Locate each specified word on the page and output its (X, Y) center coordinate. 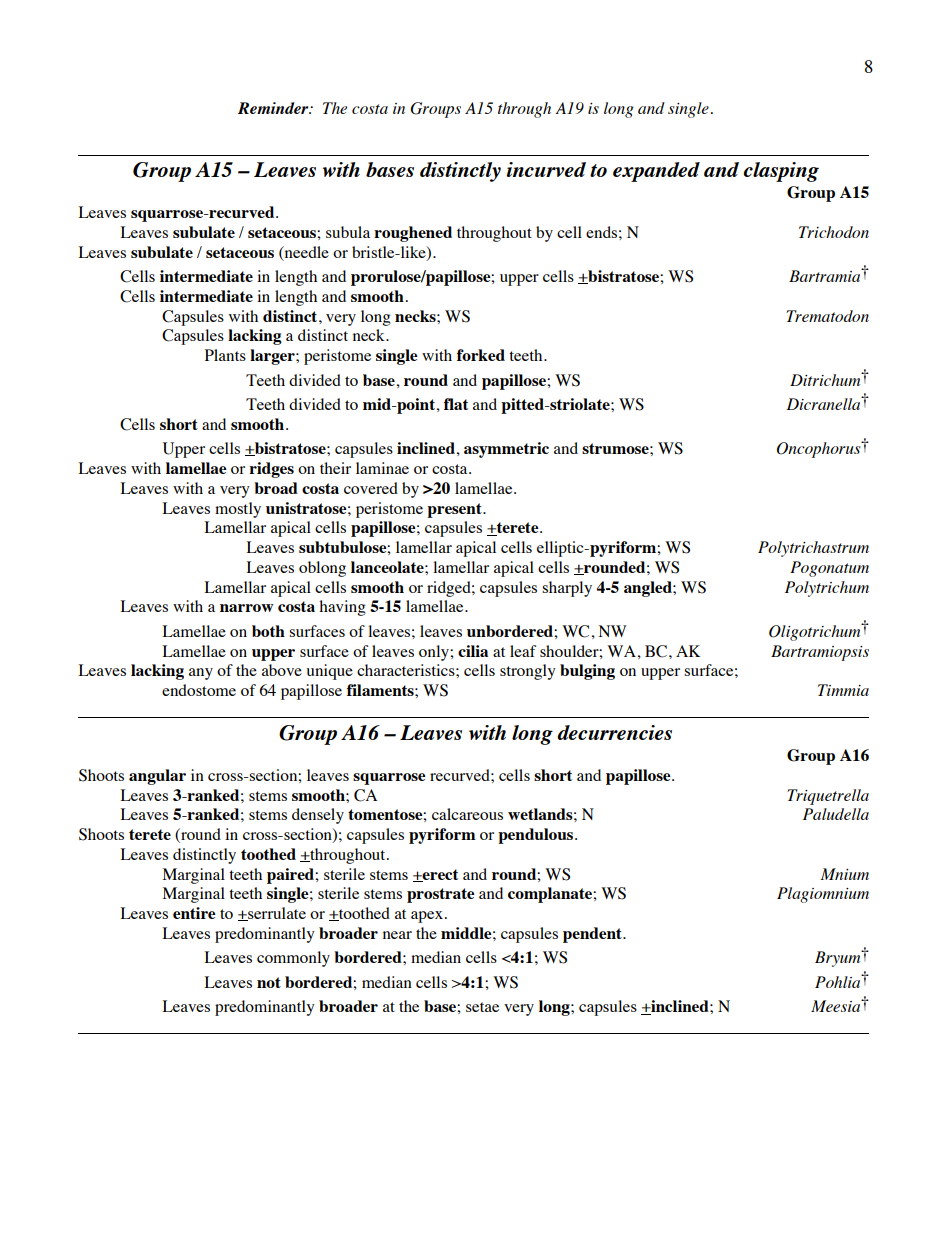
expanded (656, 172)
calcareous (467, 814)
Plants (225, 355)
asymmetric (506, 450)
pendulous (537, 836)
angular (157, 777)
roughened (413, 234)
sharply (567, 589)
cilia (473, 651)
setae (482, 1007)
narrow (247, 608)
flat (456, 404)
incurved (546, 169)
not (269, 982)
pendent (593, 935)
